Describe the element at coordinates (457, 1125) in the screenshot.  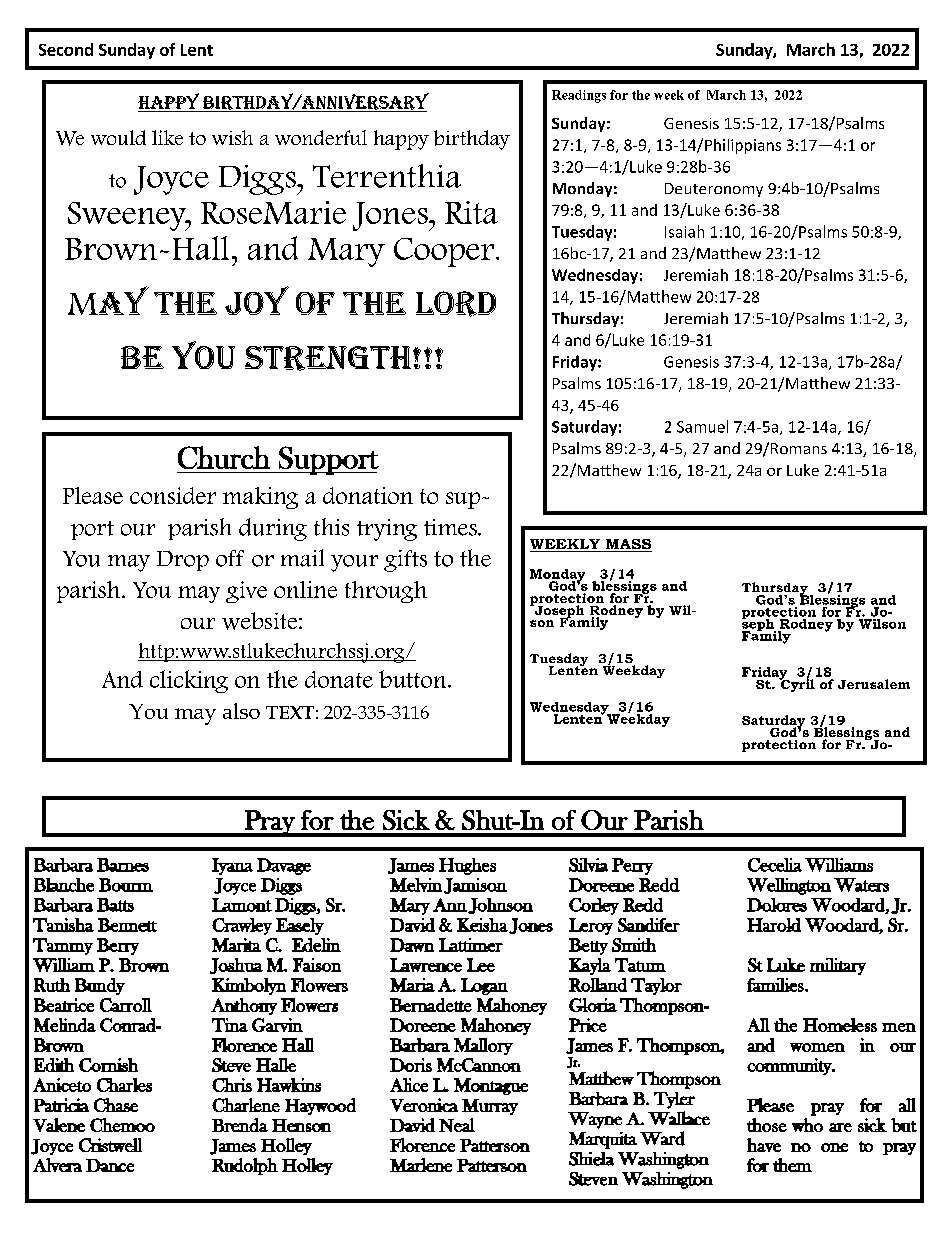
I see `Neal` at that location.
